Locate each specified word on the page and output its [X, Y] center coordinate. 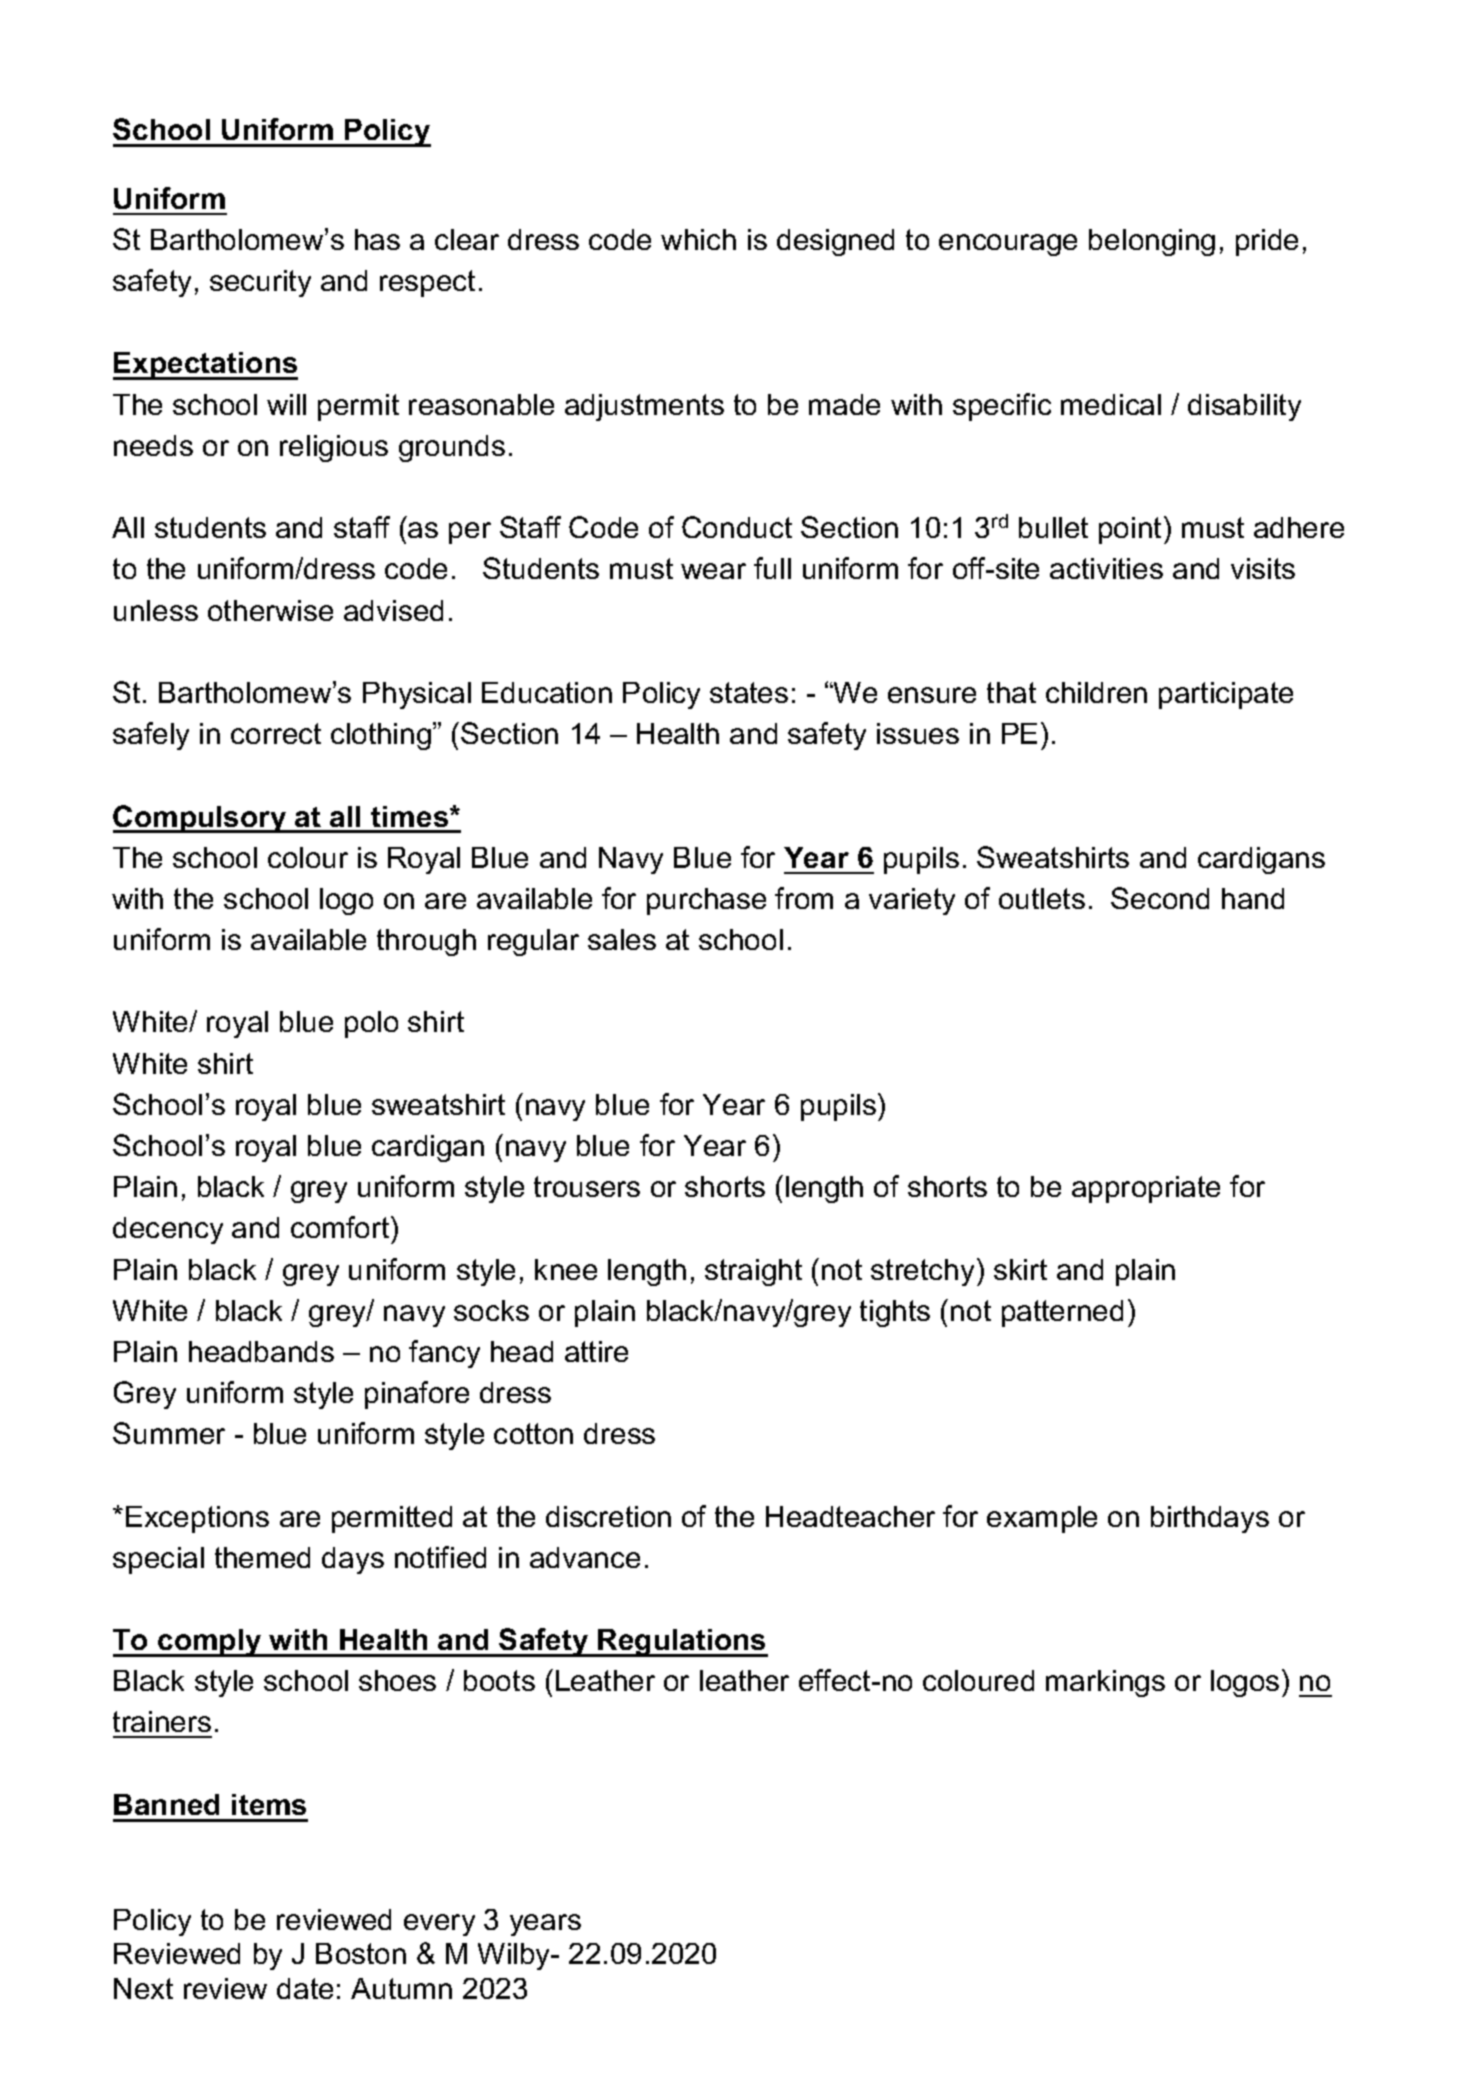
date [305, 1988]
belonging [1152, 242]
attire [596, 1351]
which [698, 239]
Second [1160, 898]
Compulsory [201, 819]
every [439, 1925]
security [260, 283]
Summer [169, 1433]
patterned [1062, 1313]
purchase [706, 901]
